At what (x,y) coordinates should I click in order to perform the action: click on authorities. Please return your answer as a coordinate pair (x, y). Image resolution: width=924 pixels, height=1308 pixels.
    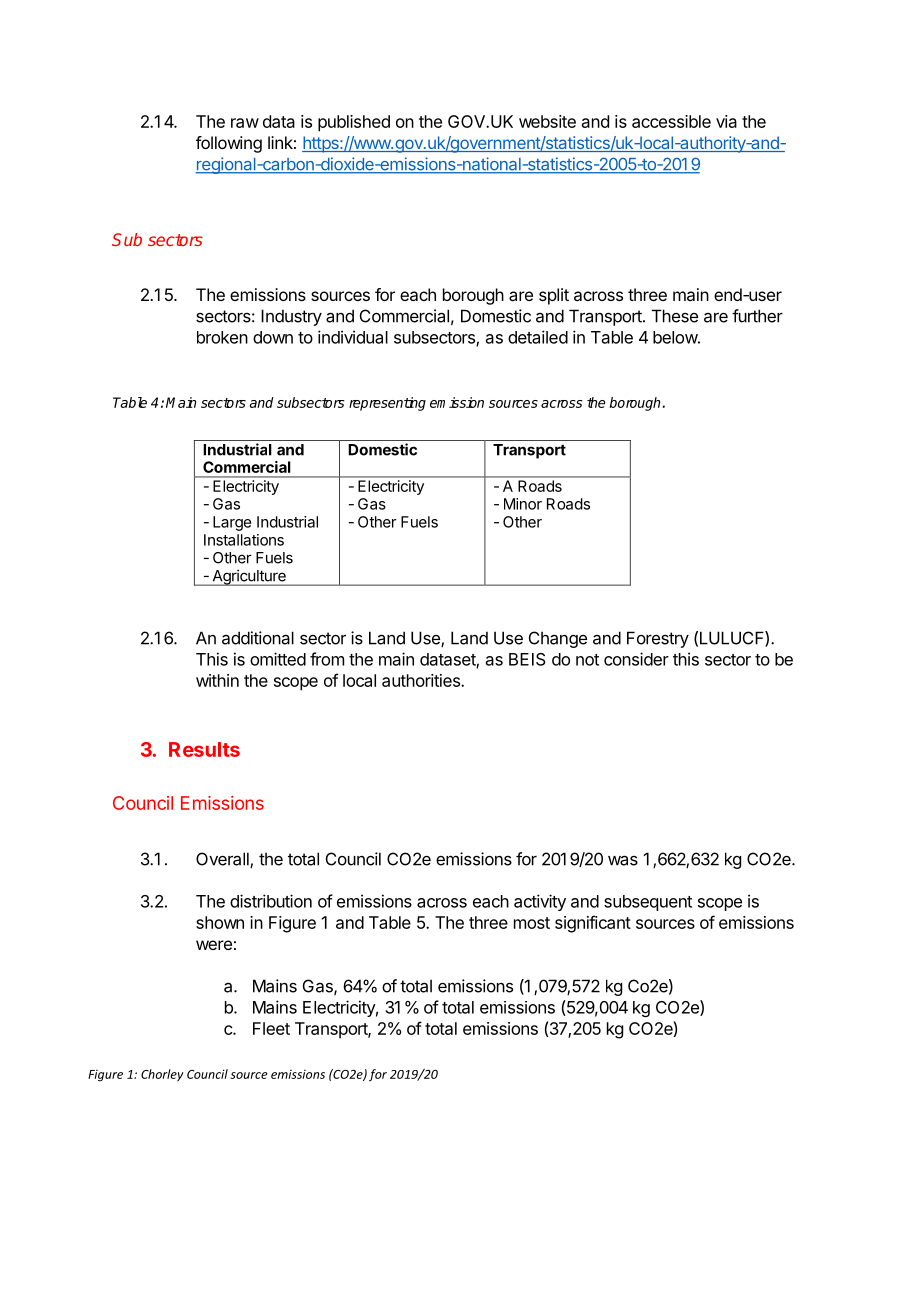
    Looking at the image, I should click on (422, 680).
